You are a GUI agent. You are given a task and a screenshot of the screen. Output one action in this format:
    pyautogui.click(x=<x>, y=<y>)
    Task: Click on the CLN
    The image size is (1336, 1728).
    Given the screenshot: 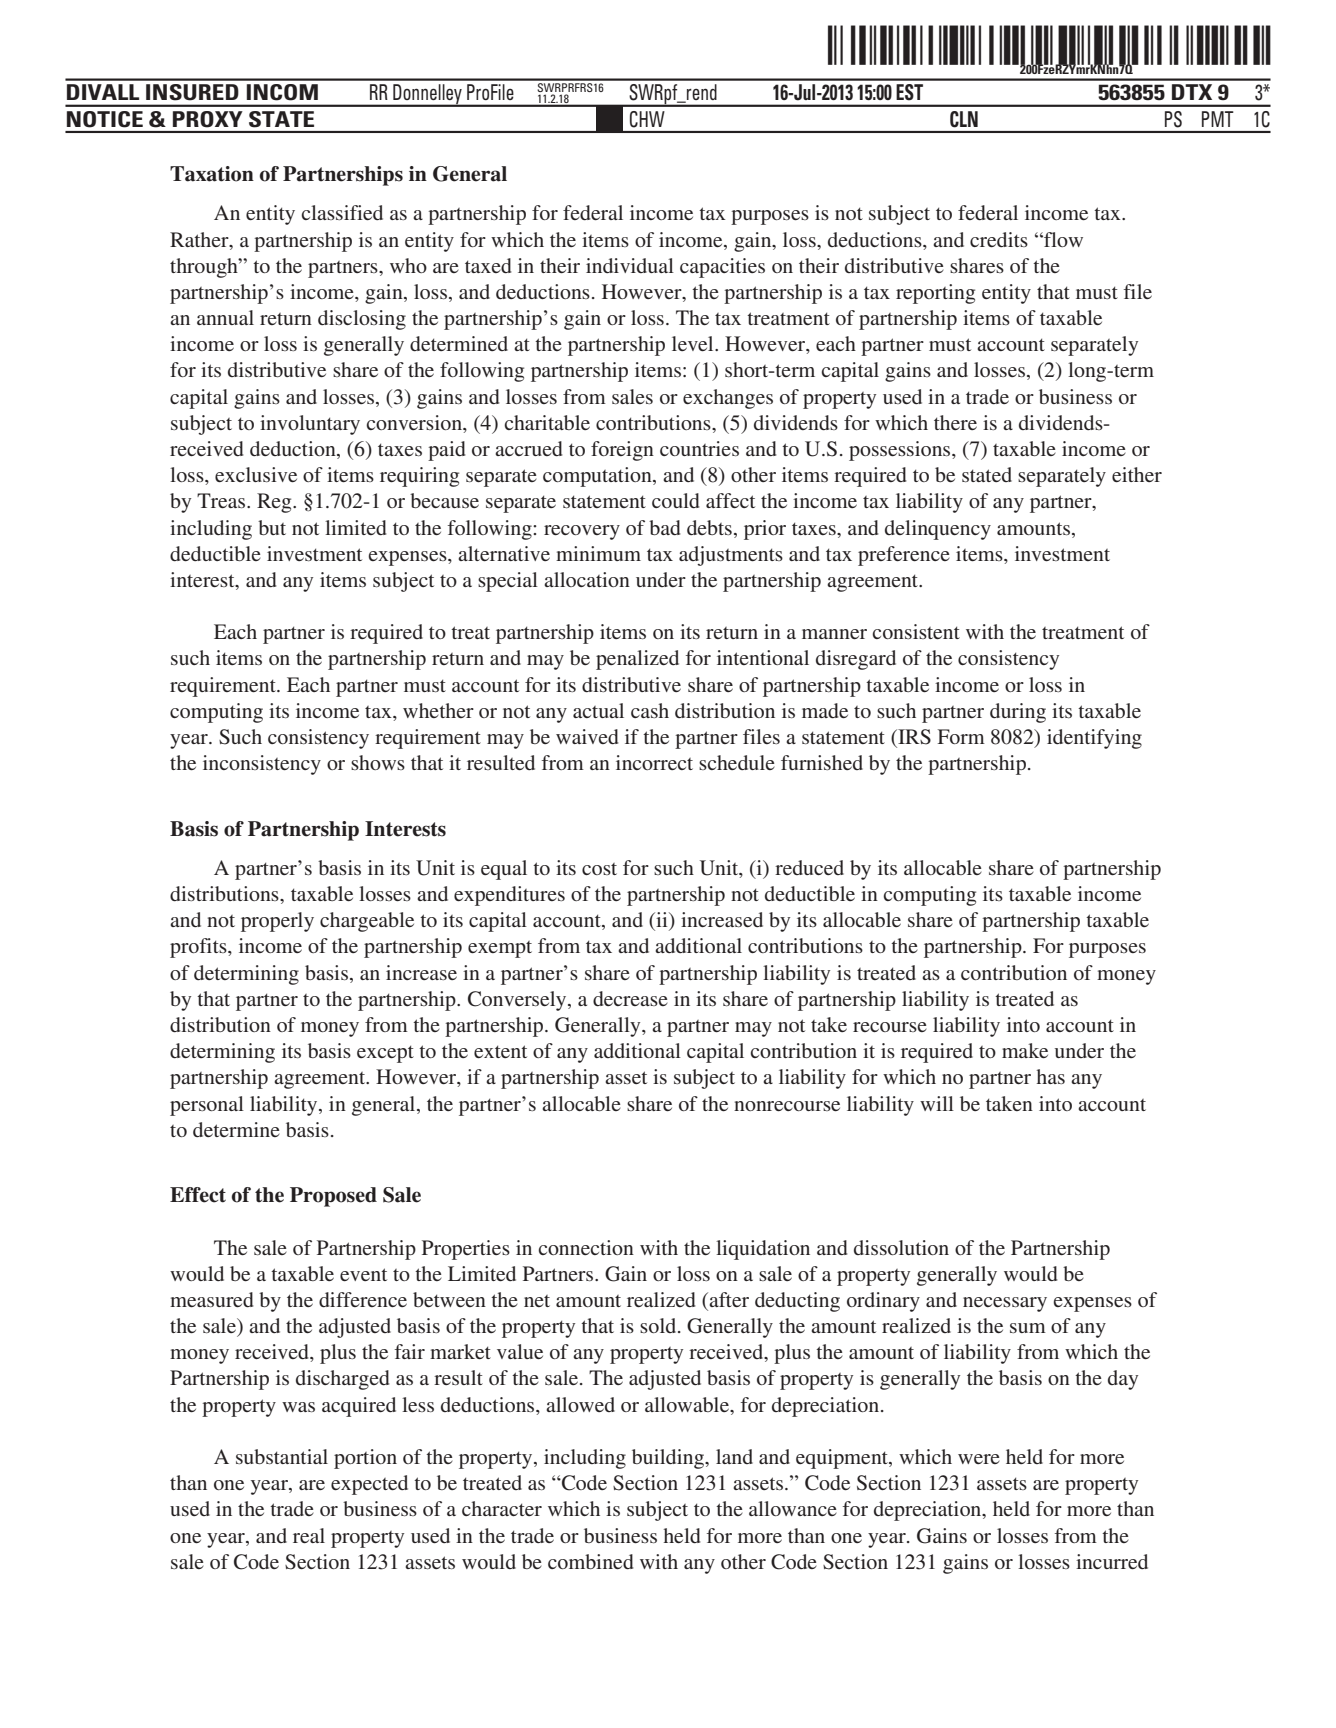 What is the action you would take?
    pyautogui.click(x=964, y=119)
